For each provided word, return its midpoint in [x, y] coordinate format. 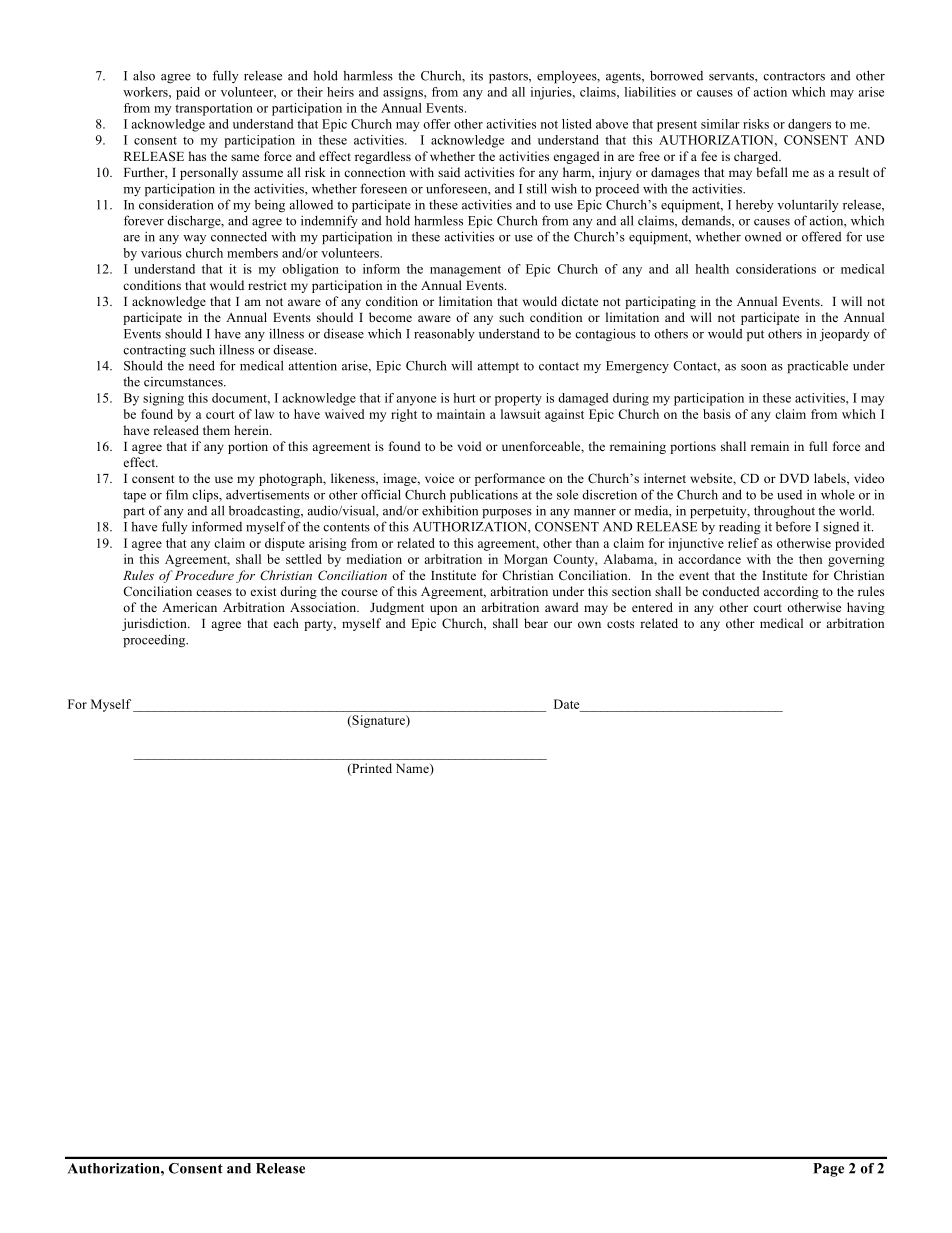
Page [828, 1170]
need [202, 365]
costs [620, 624]
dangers [809, 125]
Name [413, 770]
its [477, 75]
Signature [378, 721]
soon [754, 367]
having [866, 608]
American [189, 607]
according [791, 592]
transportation [214, 109]
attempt [498, 367]
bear [536, 623]
